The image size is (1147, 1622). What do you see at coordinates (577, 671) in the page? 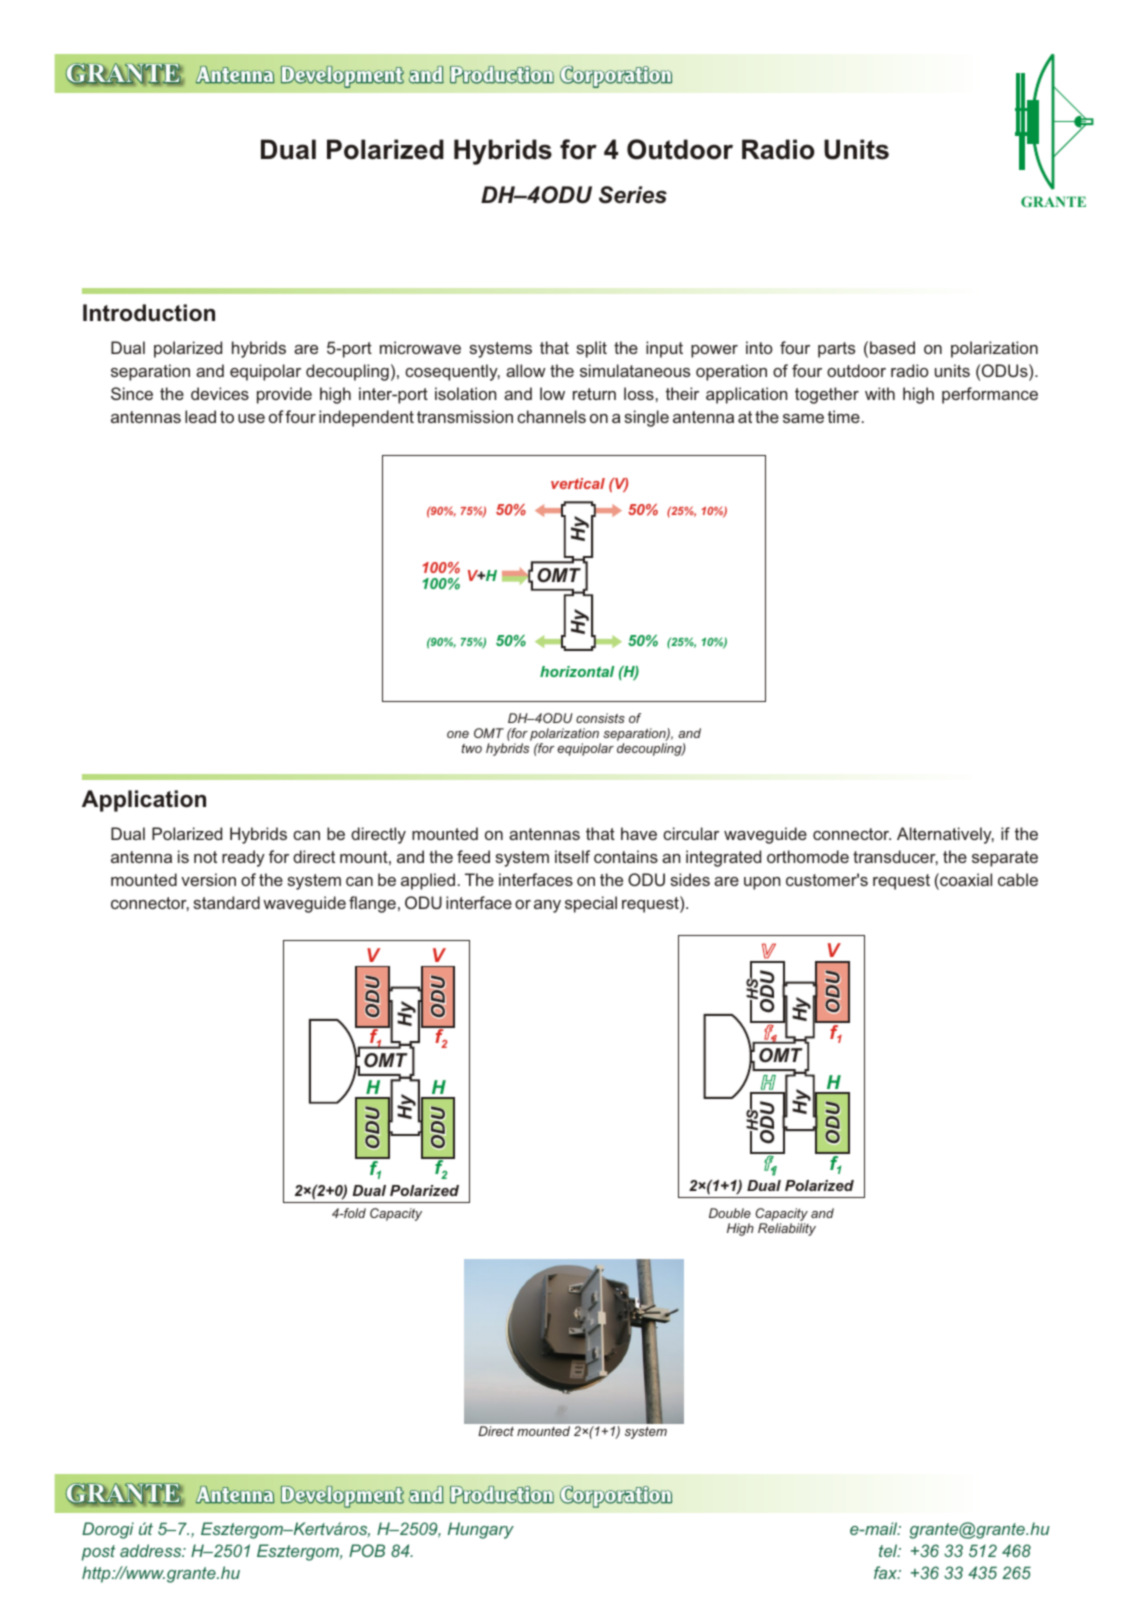
I see `horizontal` at bounding box center [577, 671].
